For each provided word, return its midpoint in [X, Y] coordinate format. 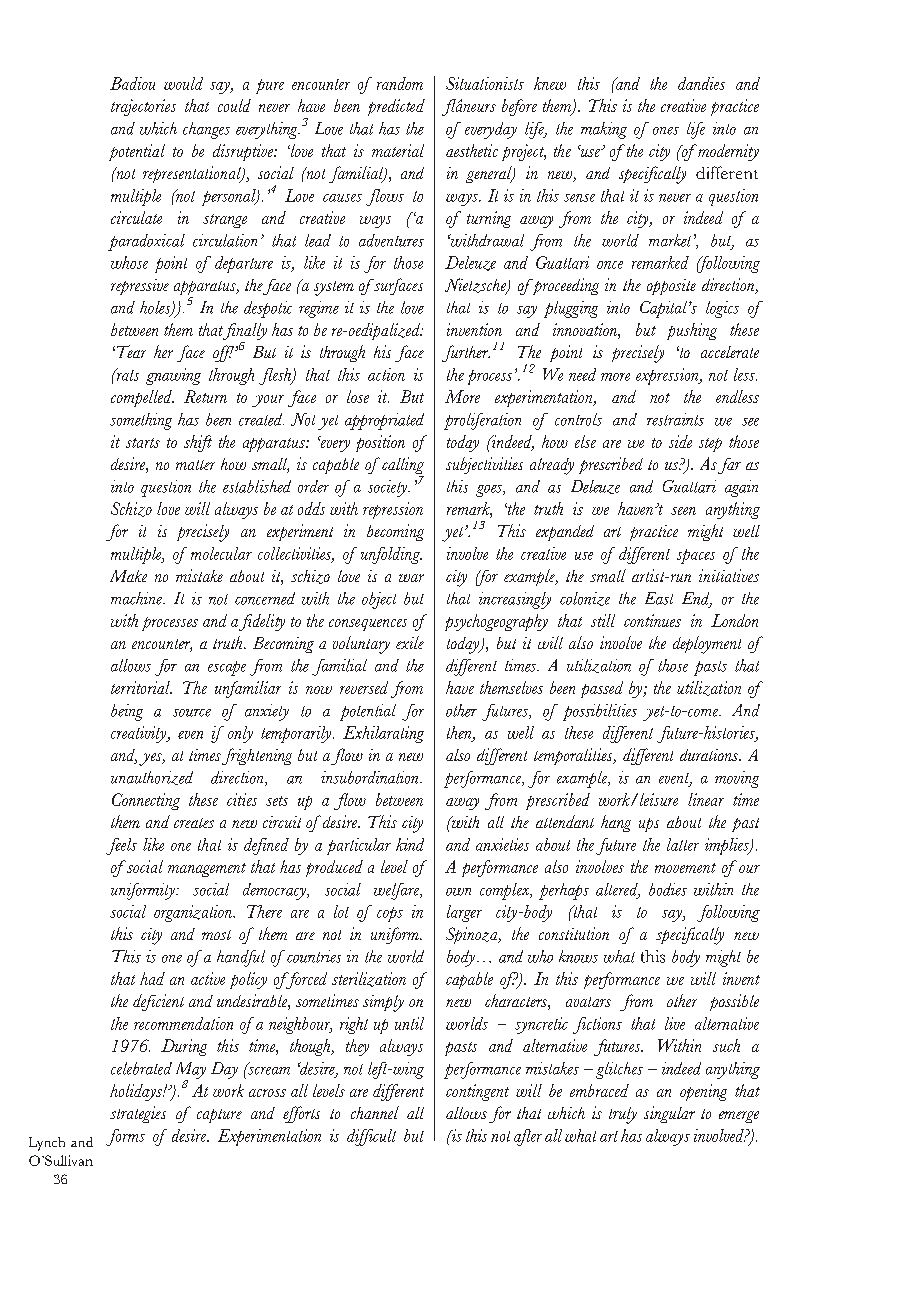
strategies [138, 1114]
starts [143, 443]
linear [706, 799]
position [380, 443]
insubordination [371, 777]
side [680, 441]
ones [666, 131]
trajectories [143, 107]
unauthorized [152, 778]
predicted [396, 107]
